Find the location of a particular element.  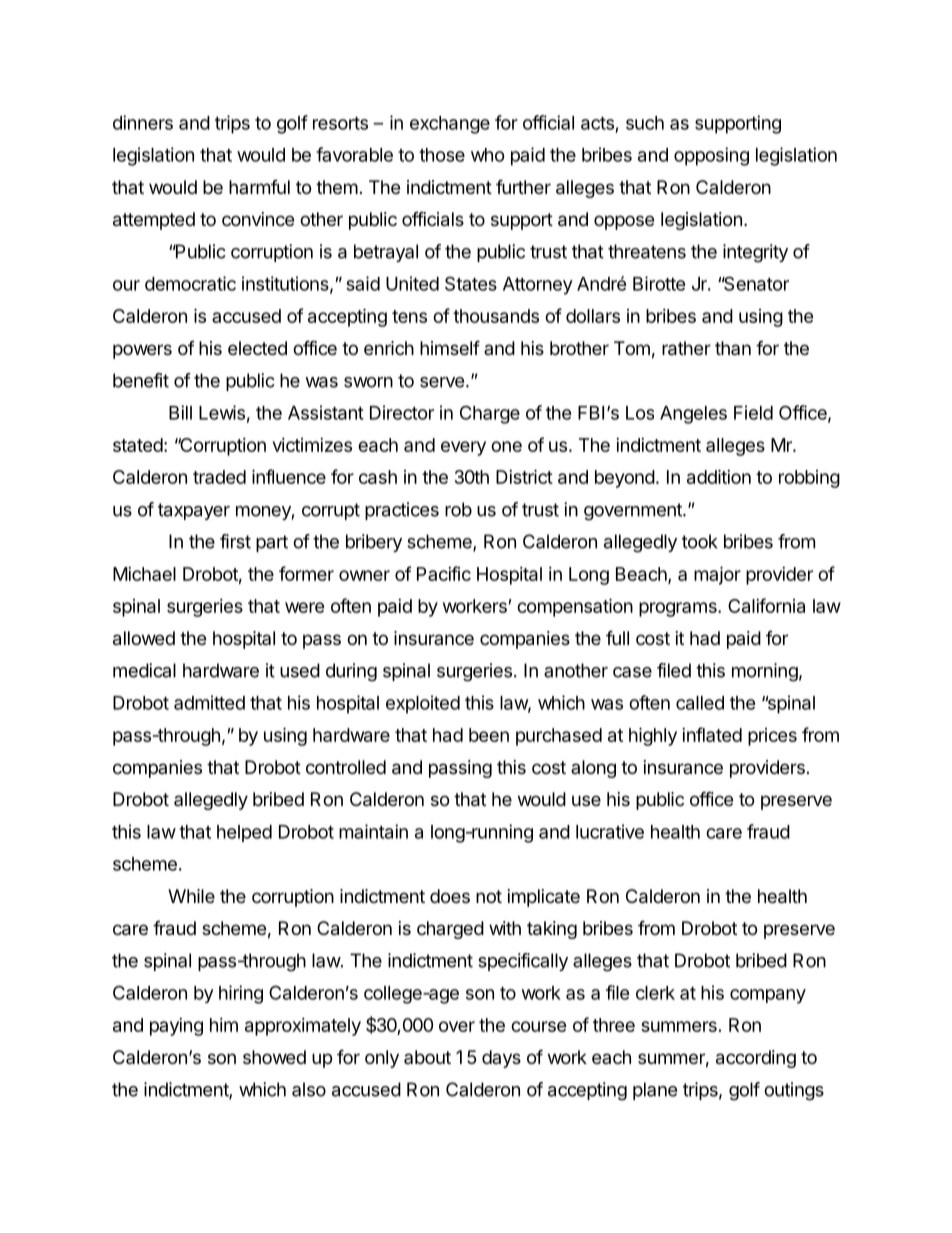

every is located at coordinates (463, 448).
